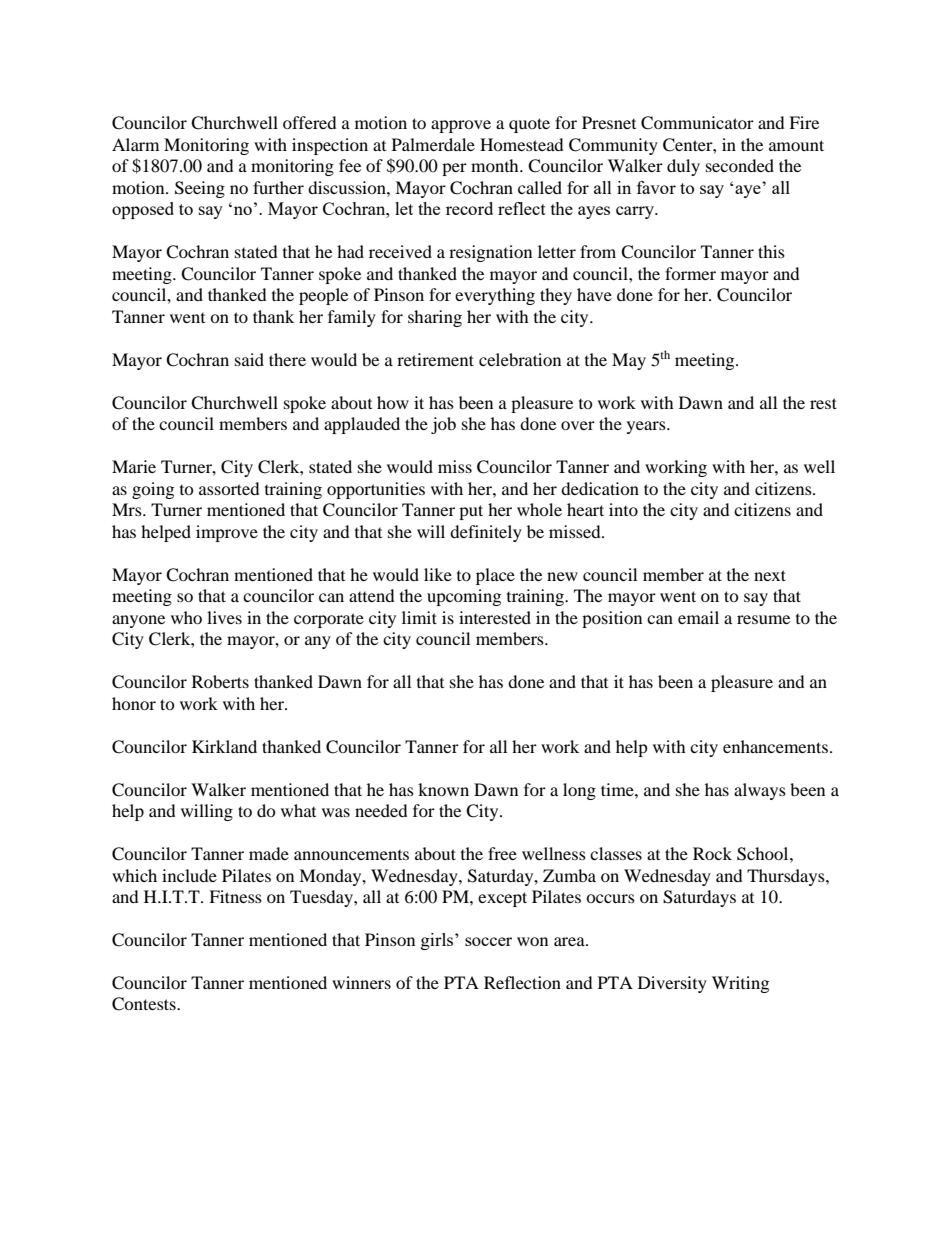 This screenshot has width=952, height=1233. What do you see at coordinates (435, 359) in the screenshot?
I see `retirement` at bounding box center [435, 359].
